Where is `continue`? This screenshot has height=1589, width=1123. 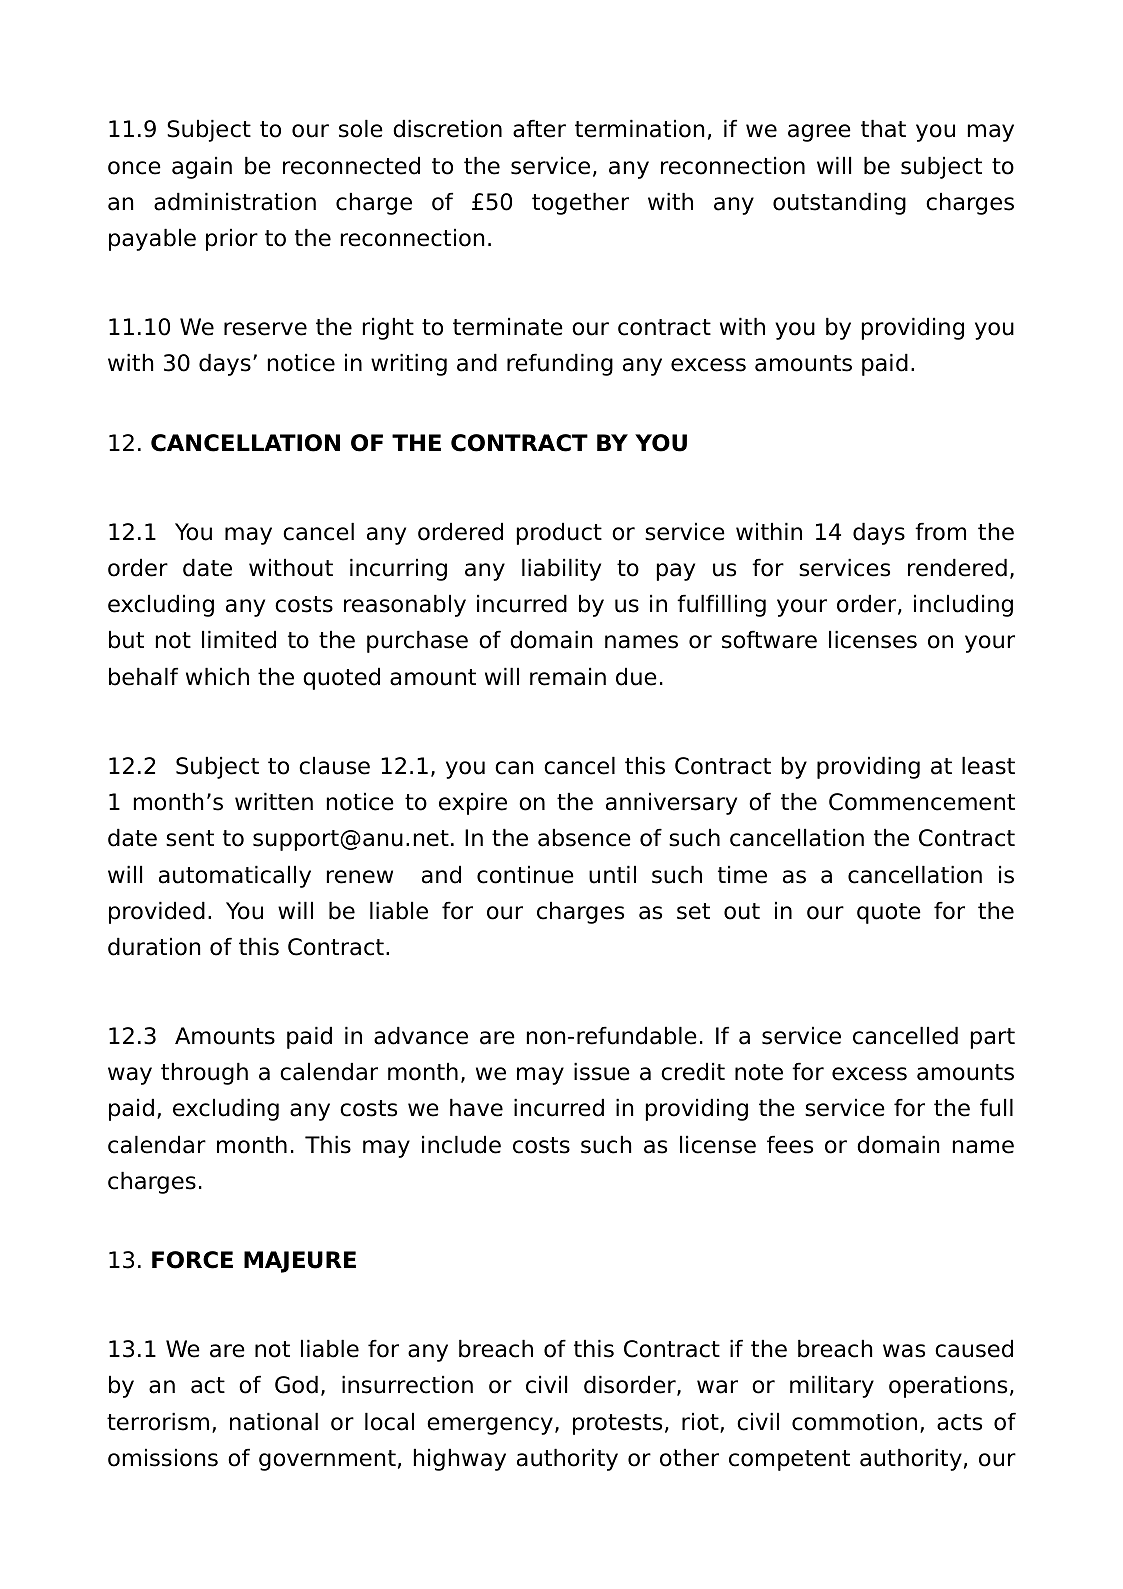 continue is located at coordinates (525, 874).
